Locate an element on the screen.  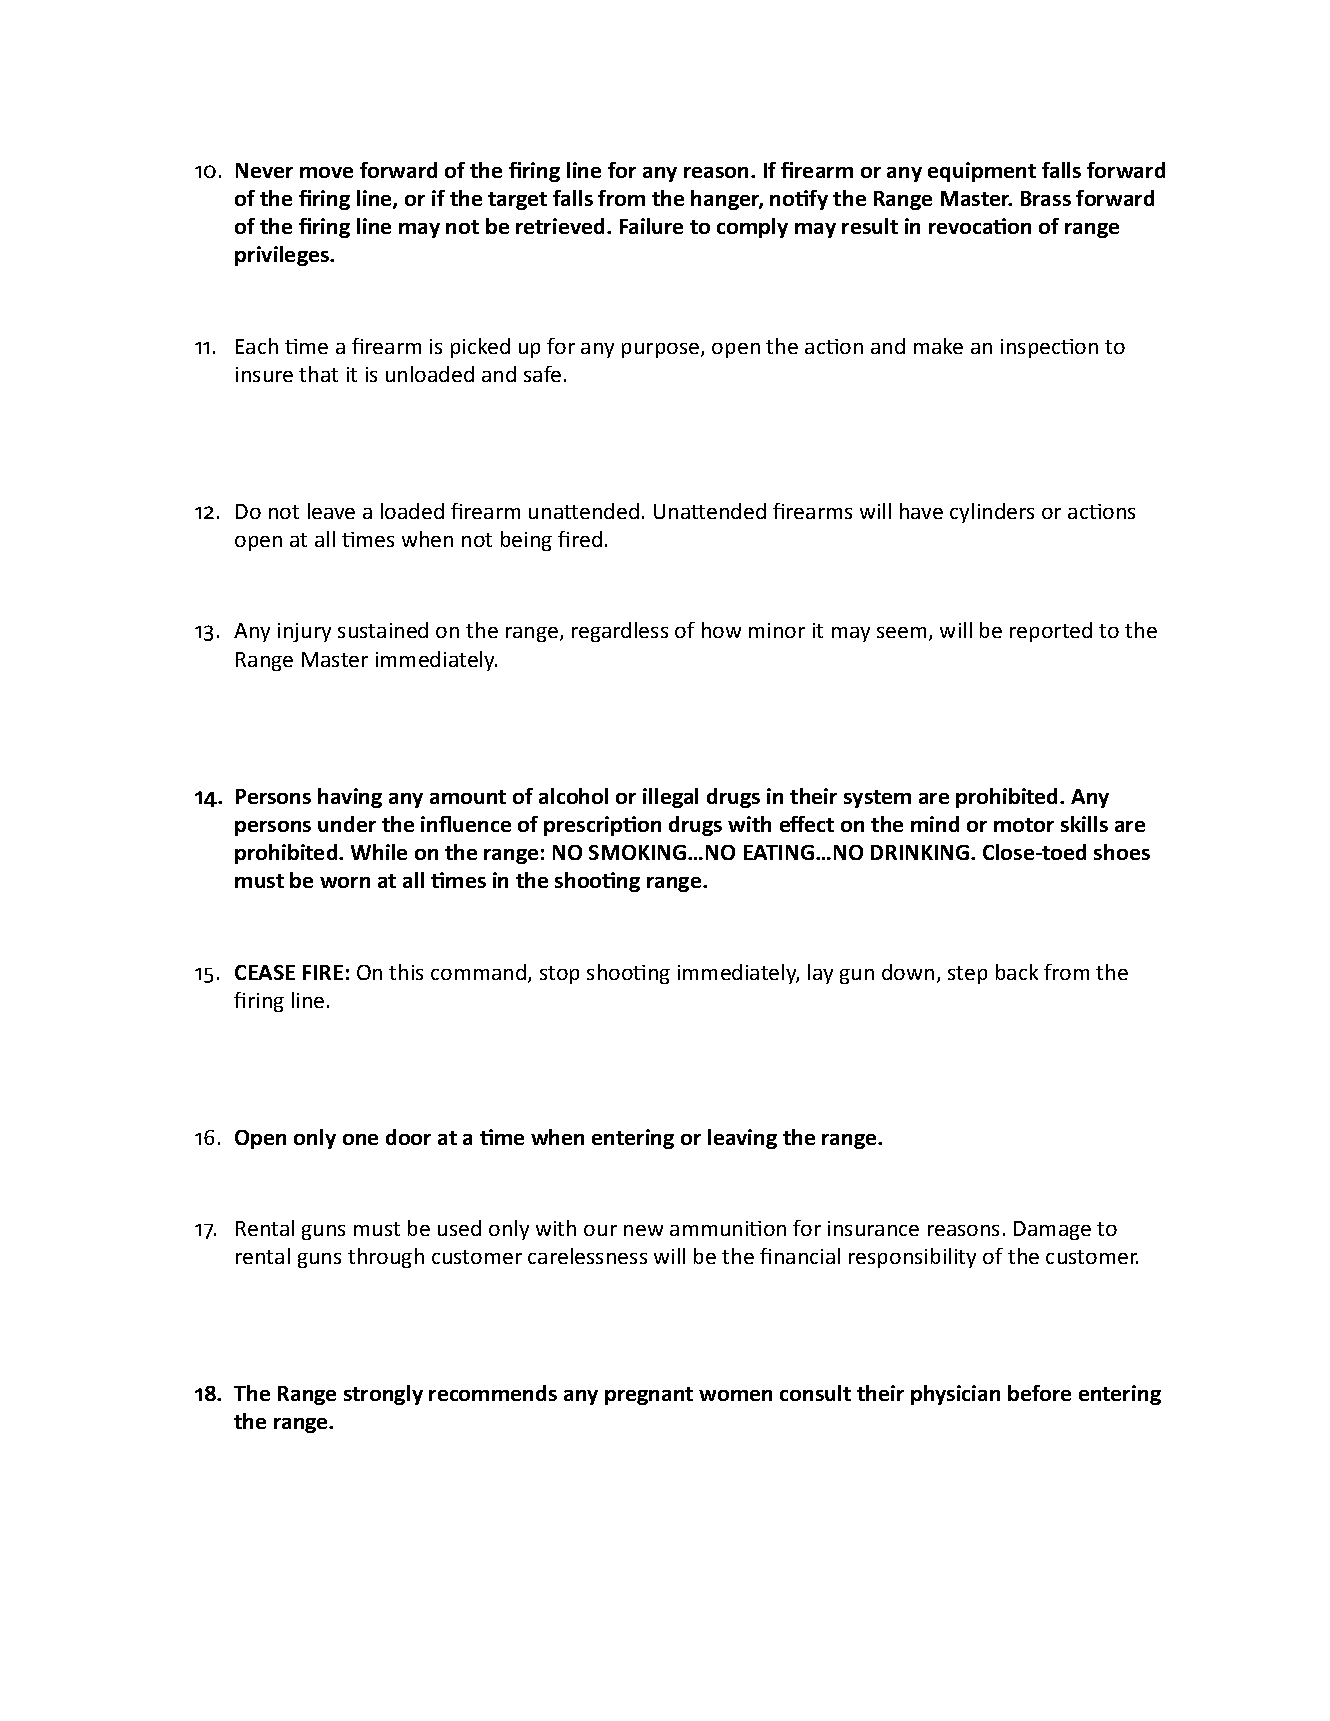
move is located at coordinates (326, 172).
